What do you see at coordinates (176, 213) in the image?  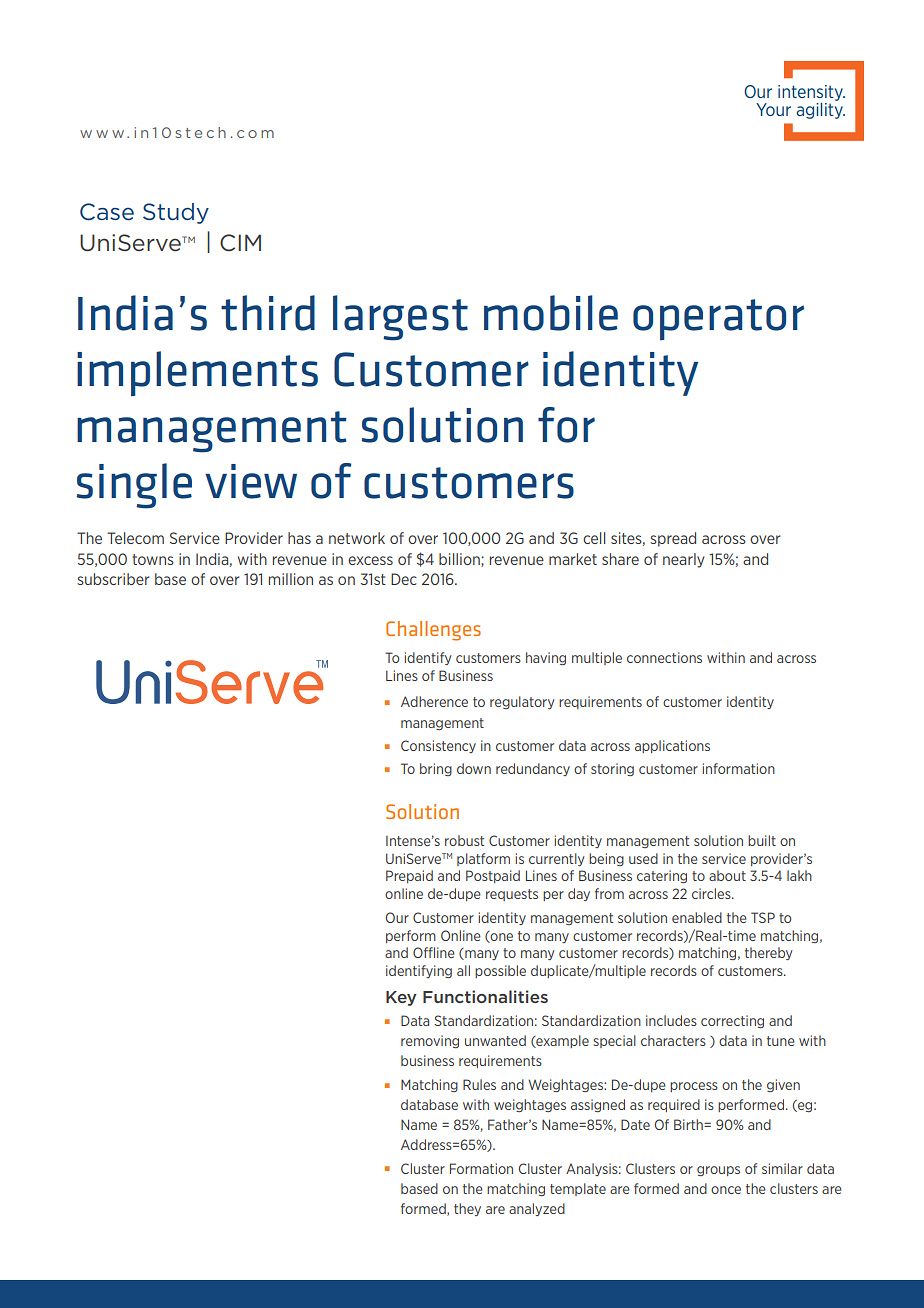 I see `Study` at bounding box center [176, 213].
